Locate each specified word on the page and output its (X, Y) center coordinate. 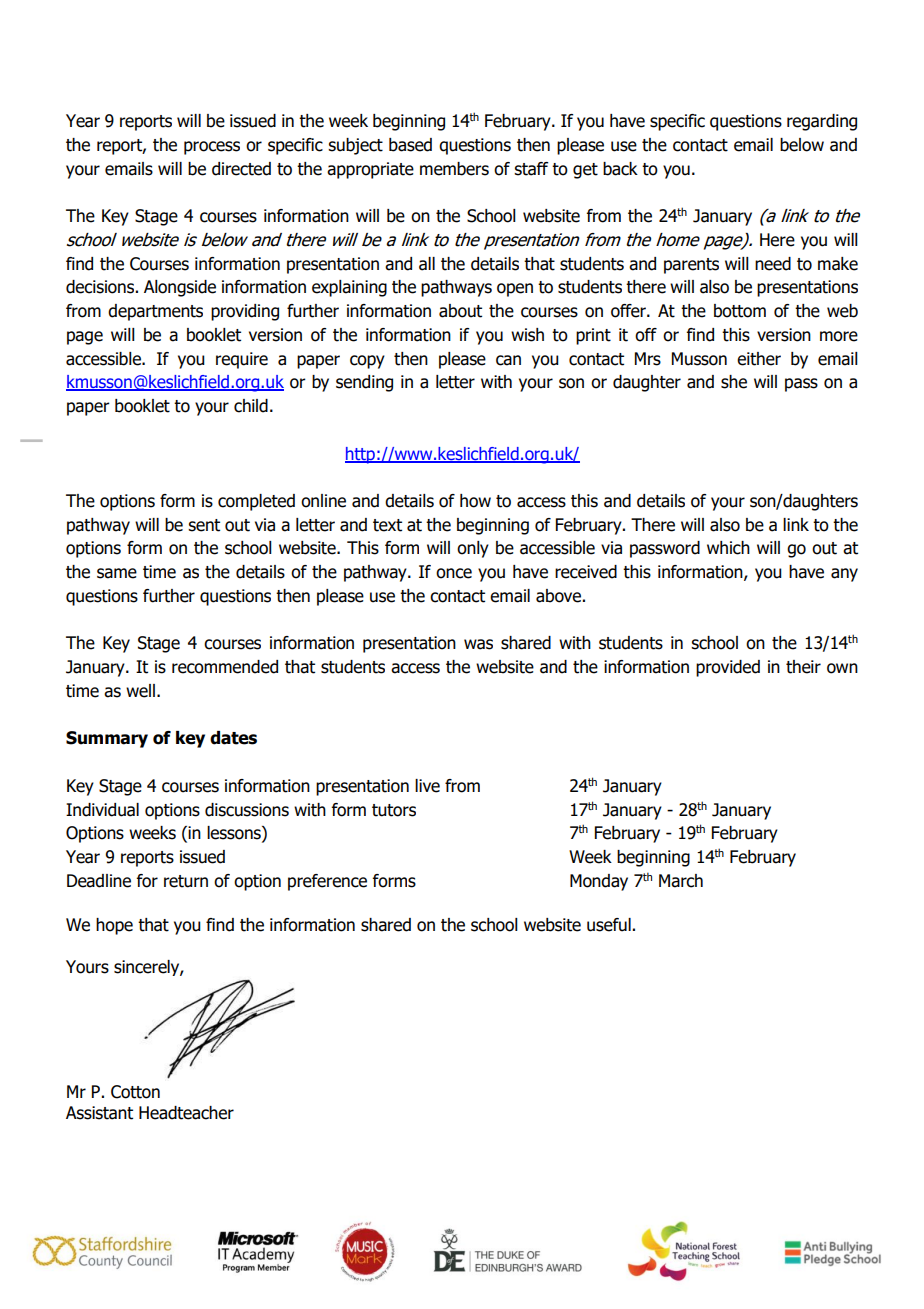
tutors (394, 810)
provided (728, 668)
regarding (822, 122)
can (508, 360)
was (478, 644)
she (734, 382)
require (242, 360)
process (212, 148)
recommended (225, 667)
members (454, 169)
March (681, 881)
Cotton (135, 1092)
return (186, 881)
